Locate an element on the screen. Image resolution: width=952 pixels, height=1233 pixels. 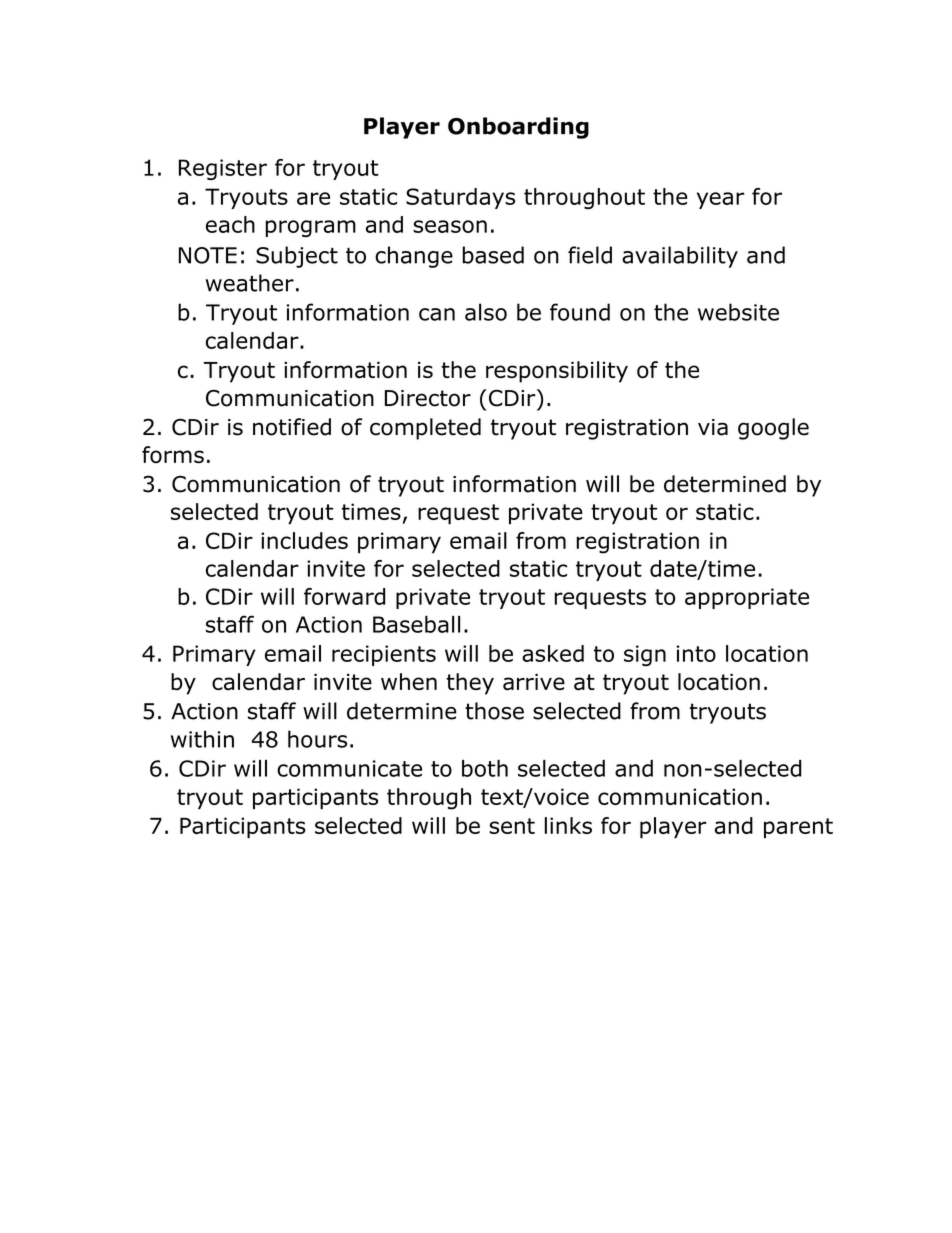
appropriate is located at coordinates (747, 598).
